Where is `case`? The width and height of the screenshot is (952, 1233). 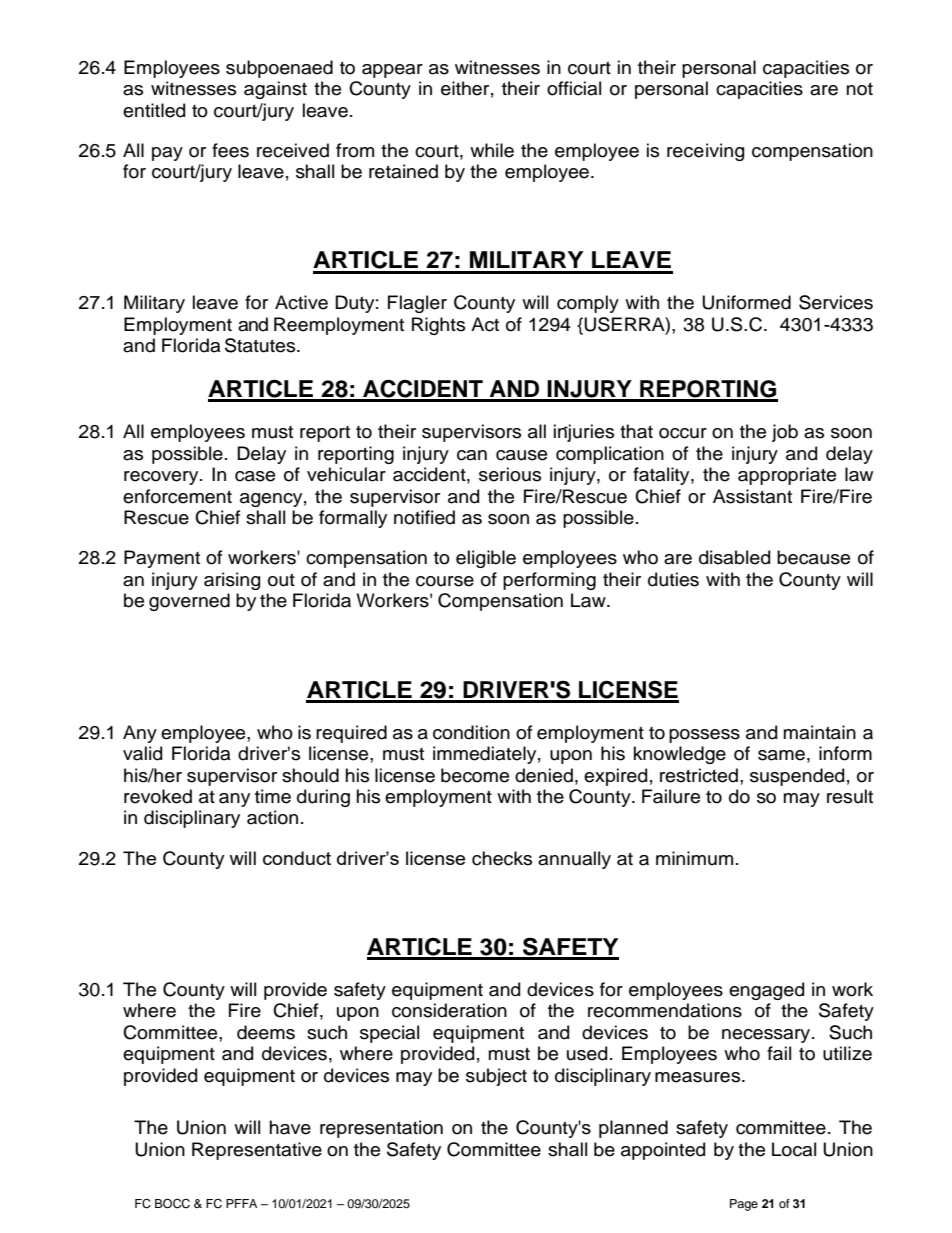 case is located at coordinates (255, 476).
